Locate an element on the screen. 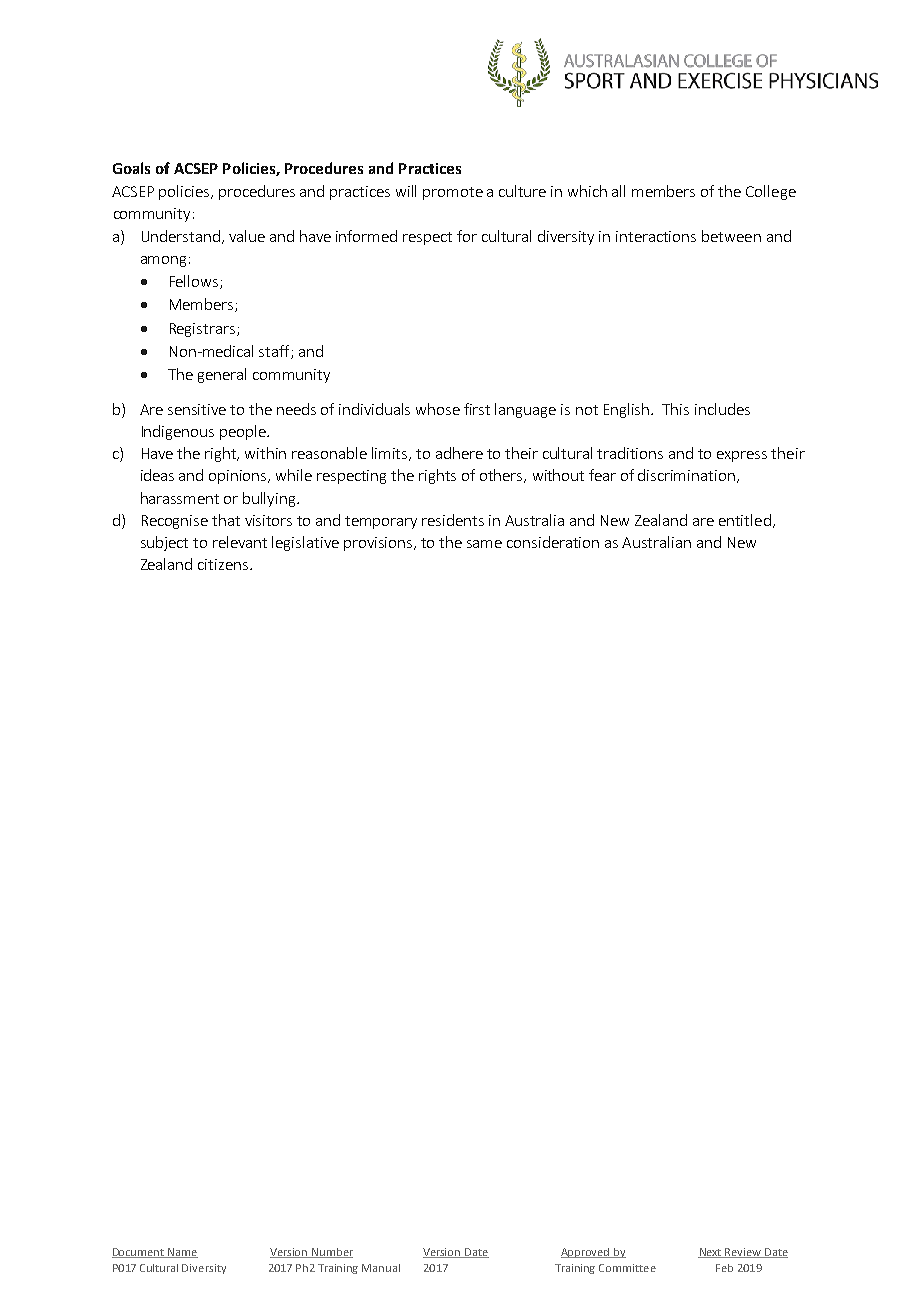 The width and height of the screenshot is (924, 1308). Name is located at coordinates (182, 1253).
